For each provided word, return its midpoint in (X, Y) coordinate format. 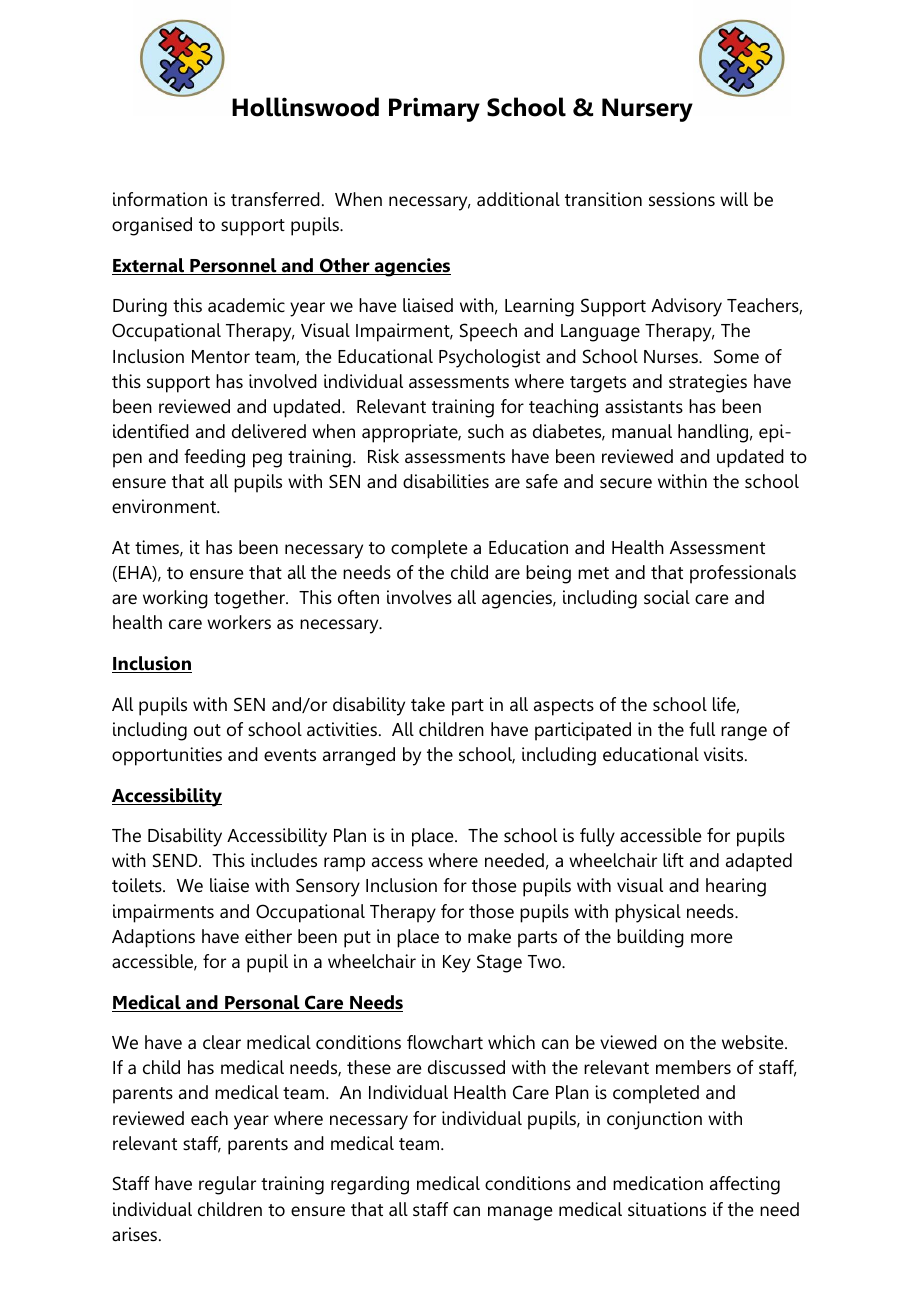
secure (626, 483)
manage (520, 1213)
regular (227, 1185)
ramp (344, 864)
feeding (214, 458)
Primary (434, 109)
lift (673, 860)
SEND (176, 860)
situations (667, 1209)
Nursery (647, 110)
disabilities (446, 481)
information (160, 199)
